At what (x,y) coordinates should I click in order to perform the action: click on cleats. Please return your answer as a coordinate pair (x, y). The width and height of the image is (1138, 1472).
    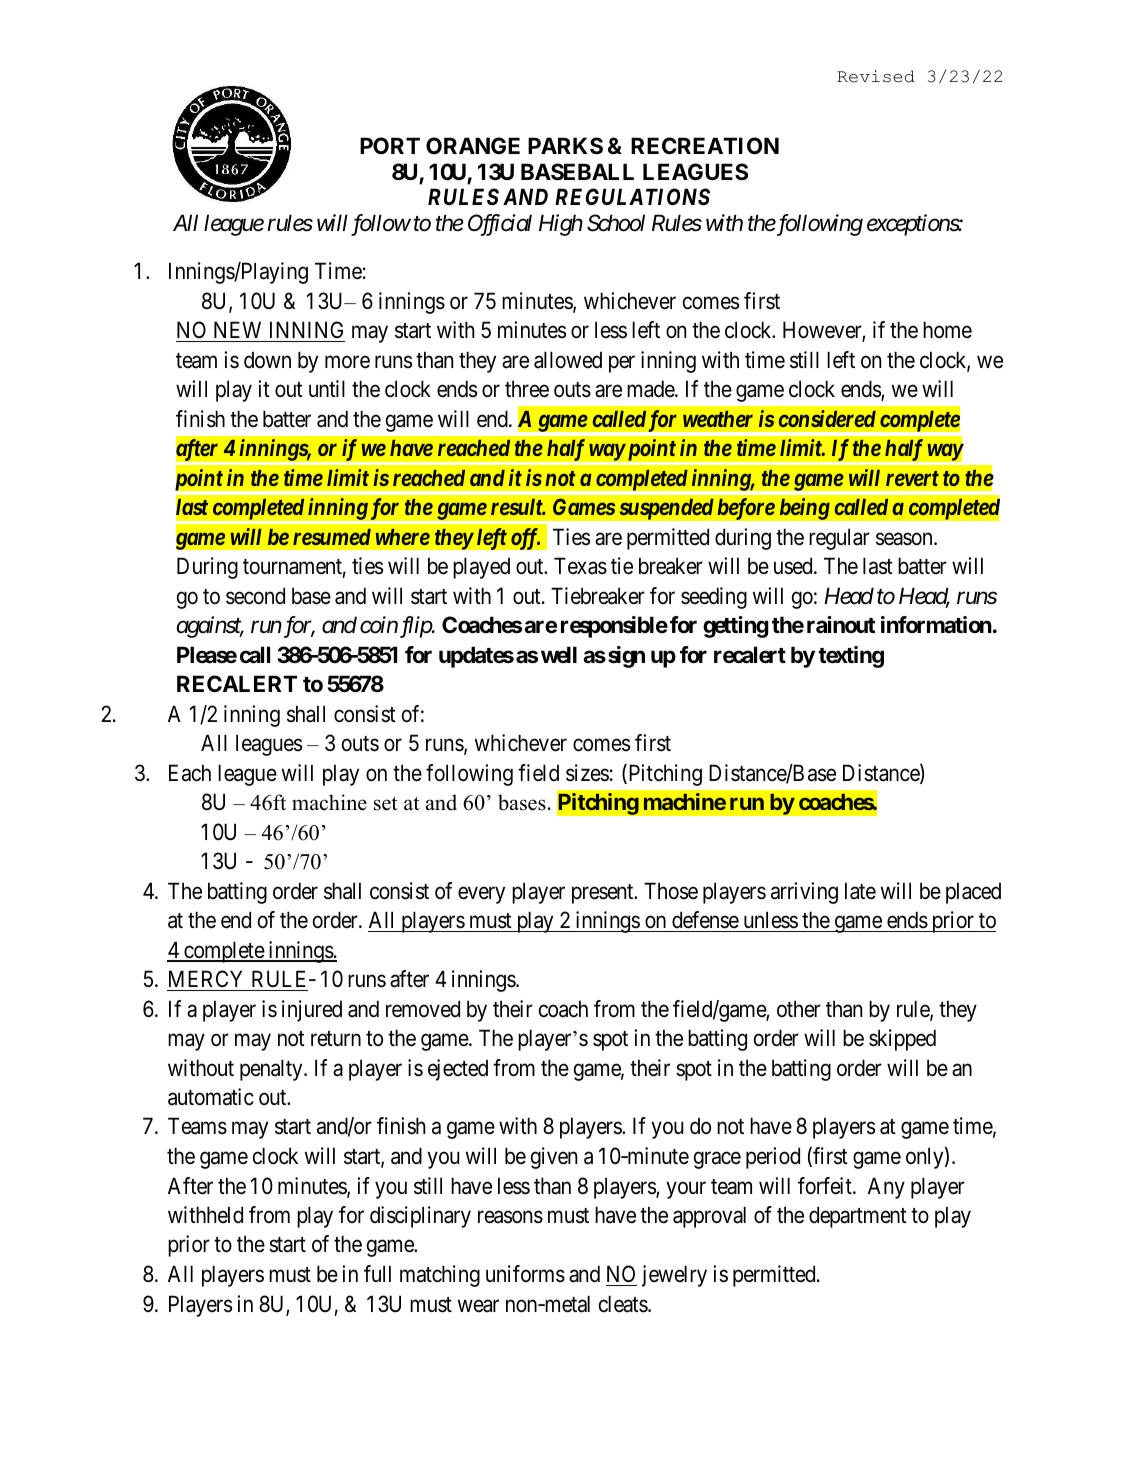
    Looking at the image, I should click on (624, 1304).
